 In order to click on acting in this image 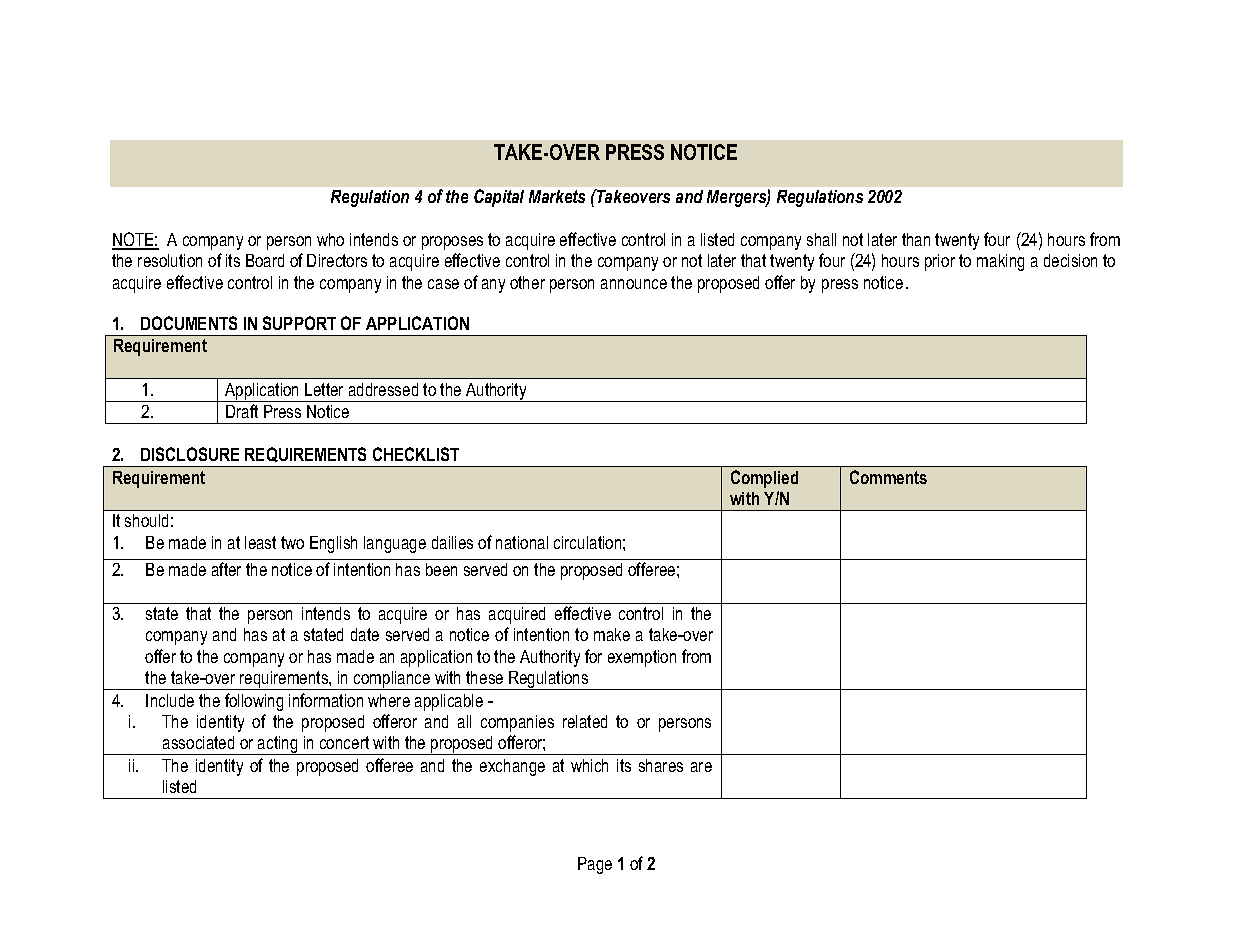, I will do `click(278, 745)`.
